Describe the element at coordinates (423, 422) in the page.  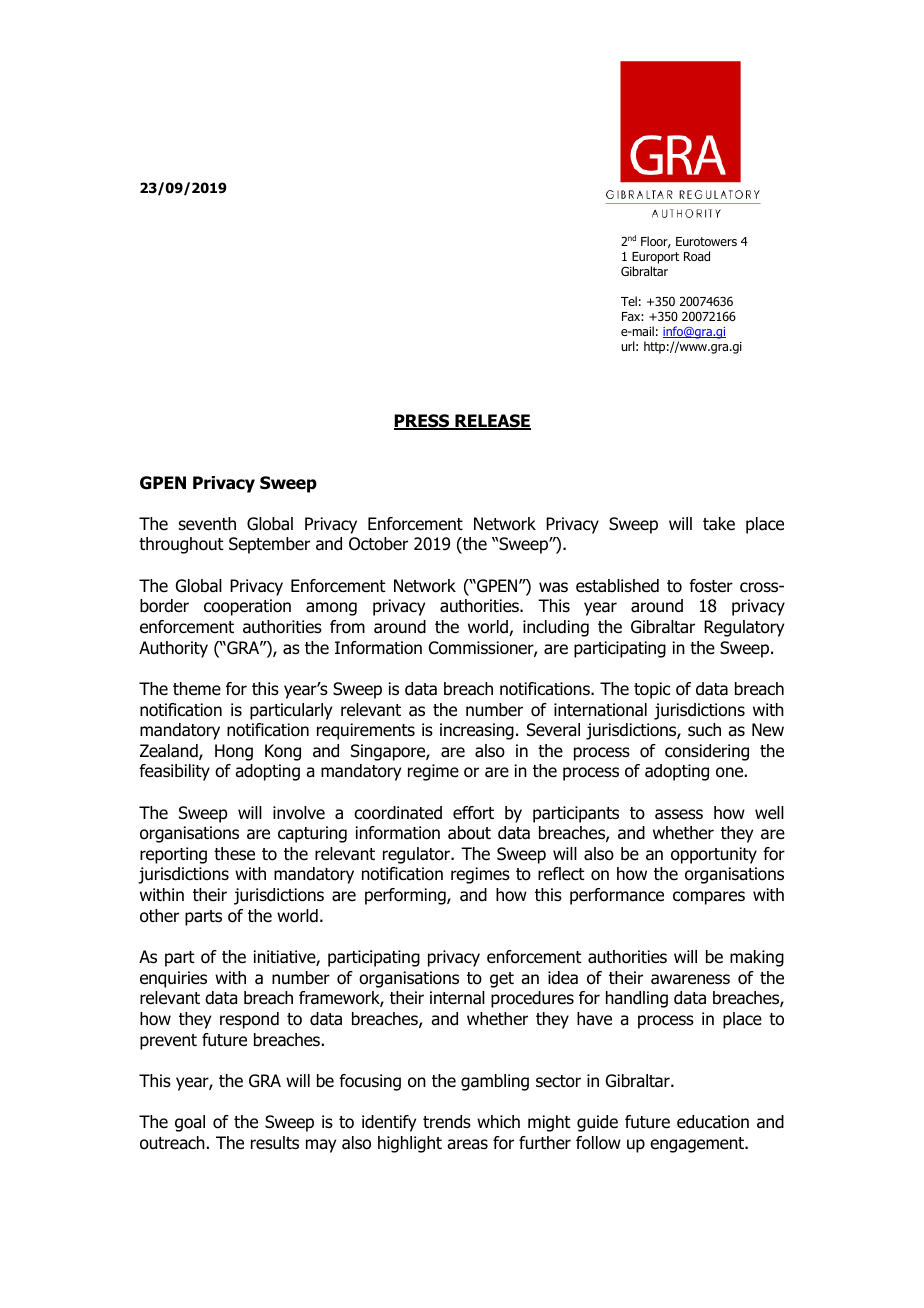
I see `PRESS` at that location.
